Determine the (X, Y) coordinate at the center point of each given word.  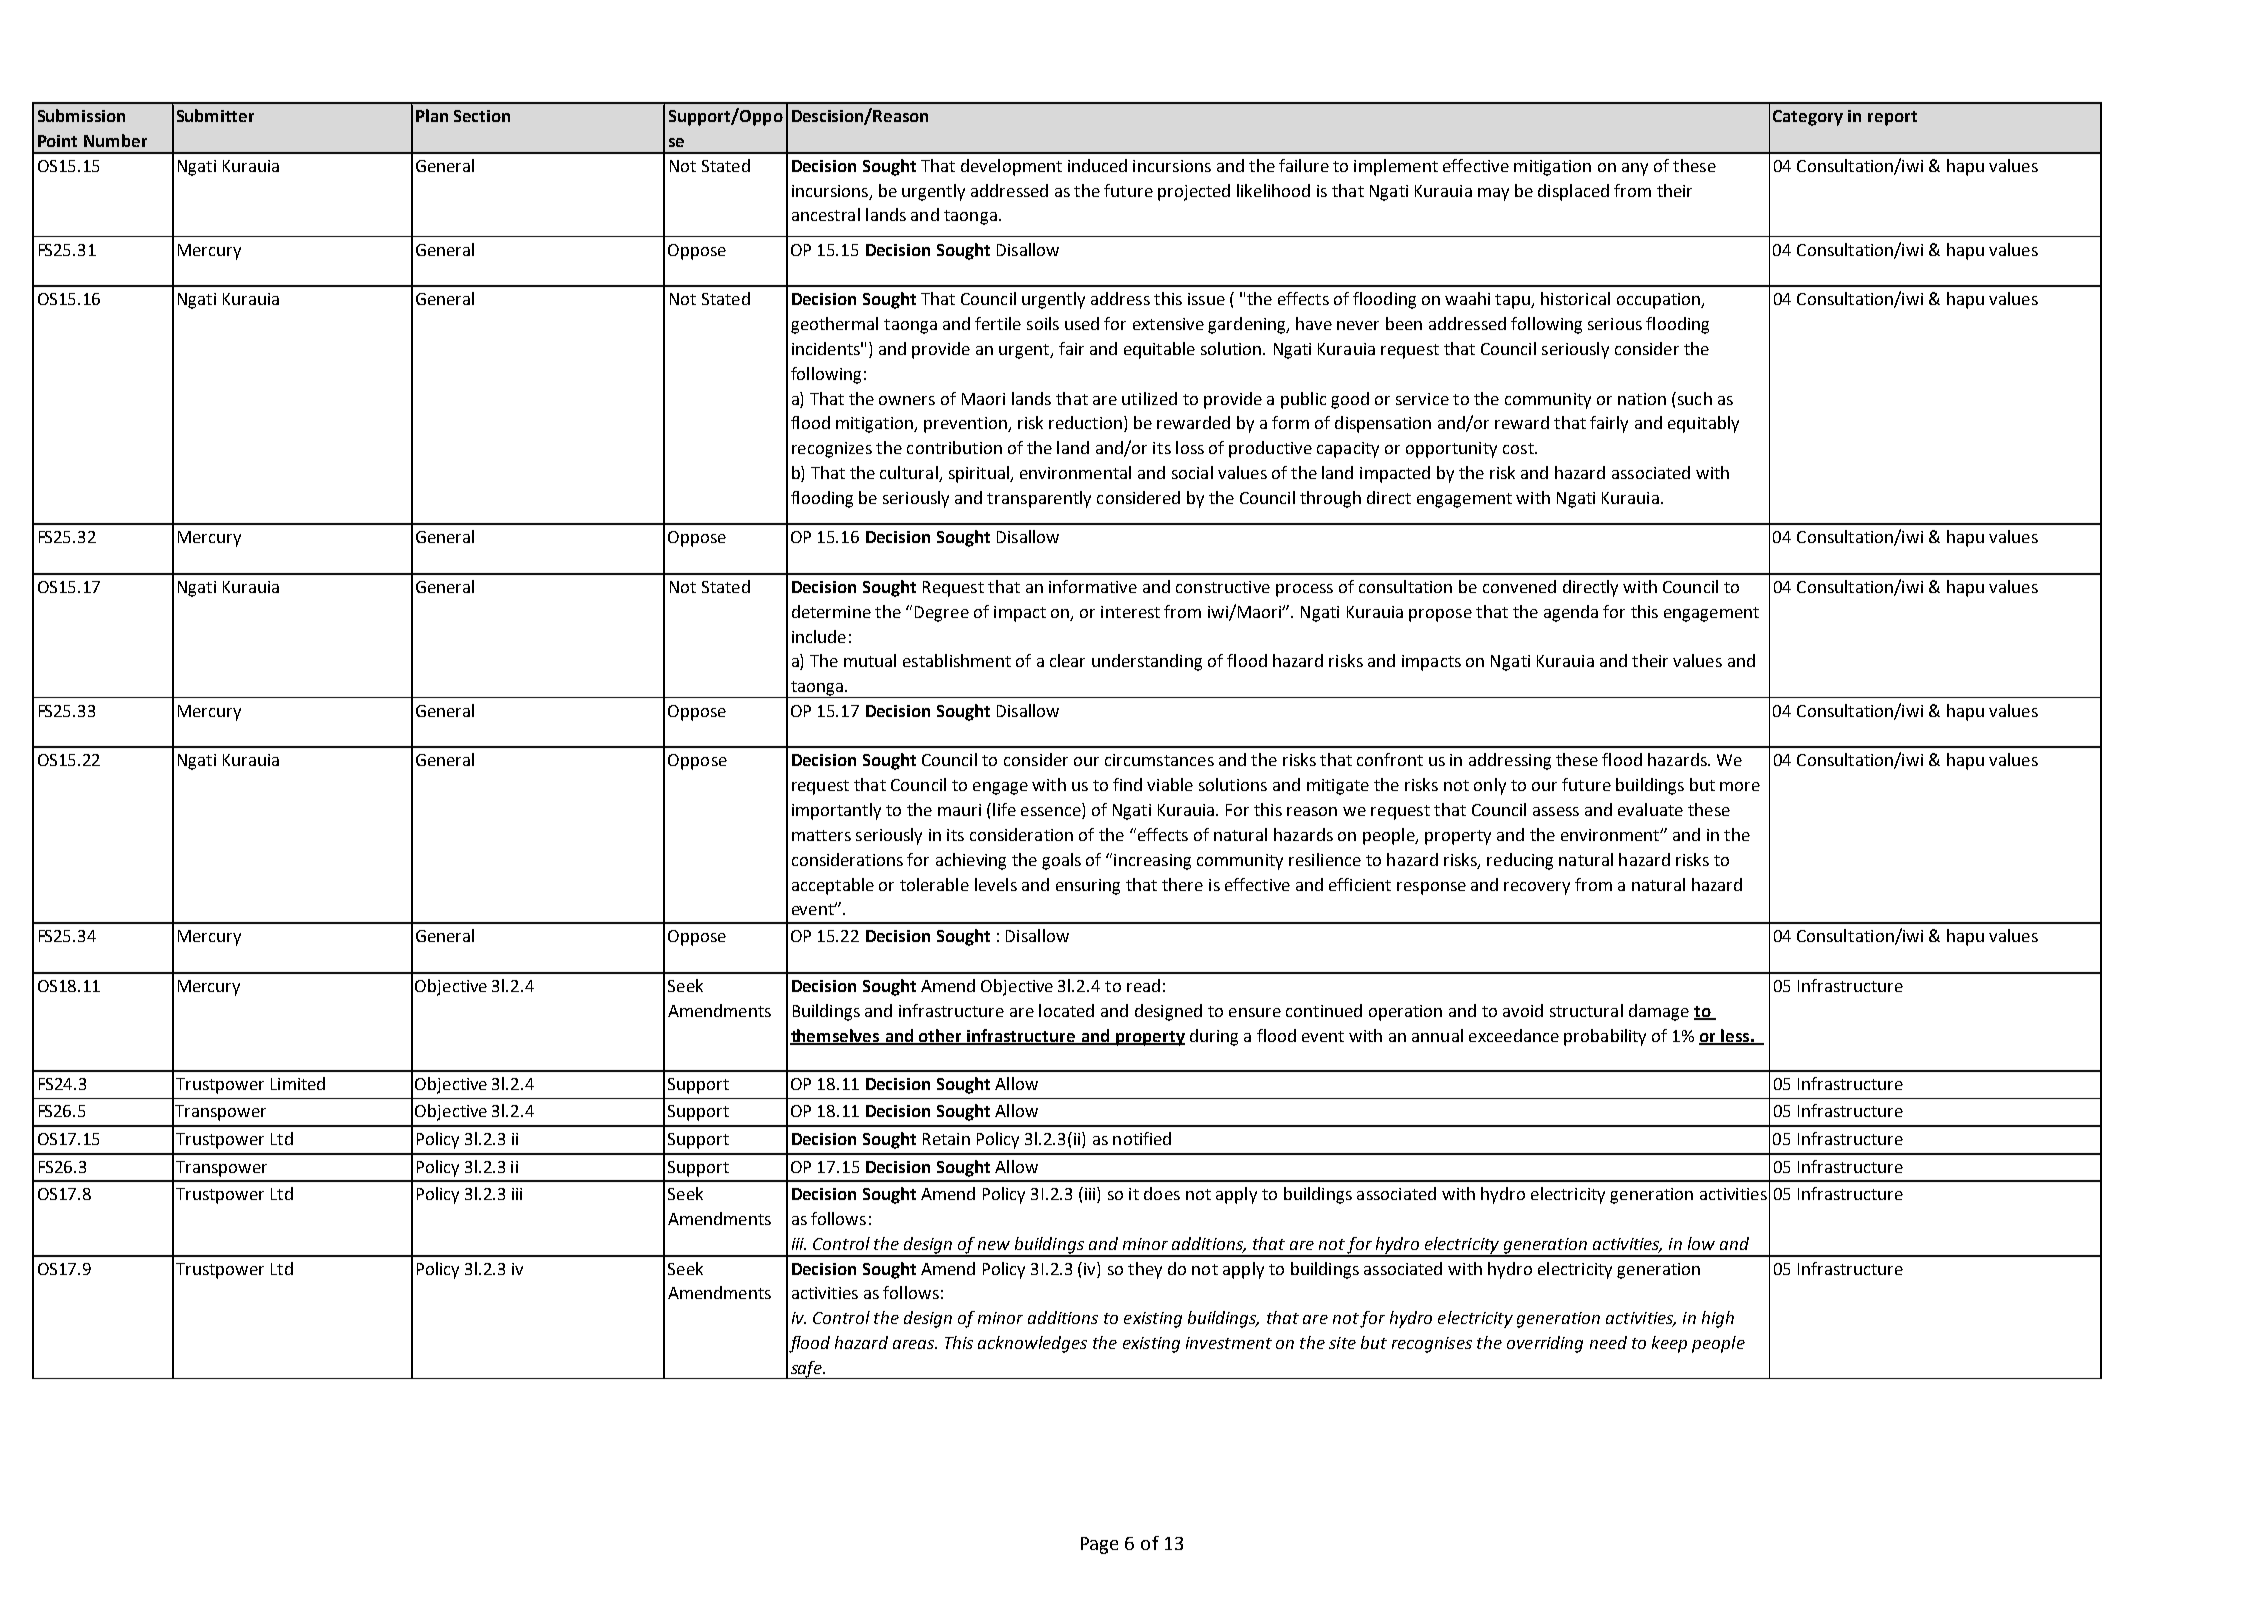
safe (806, 1370)
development (1011, 167)
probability (1605, 1037)
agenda (1571, 613)
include (819, 636)
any (1635, 169)
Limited (298, 1083)
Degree (942, 614)
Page (1099, 1545)
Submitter (215, 115)
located (1066, 1010)
